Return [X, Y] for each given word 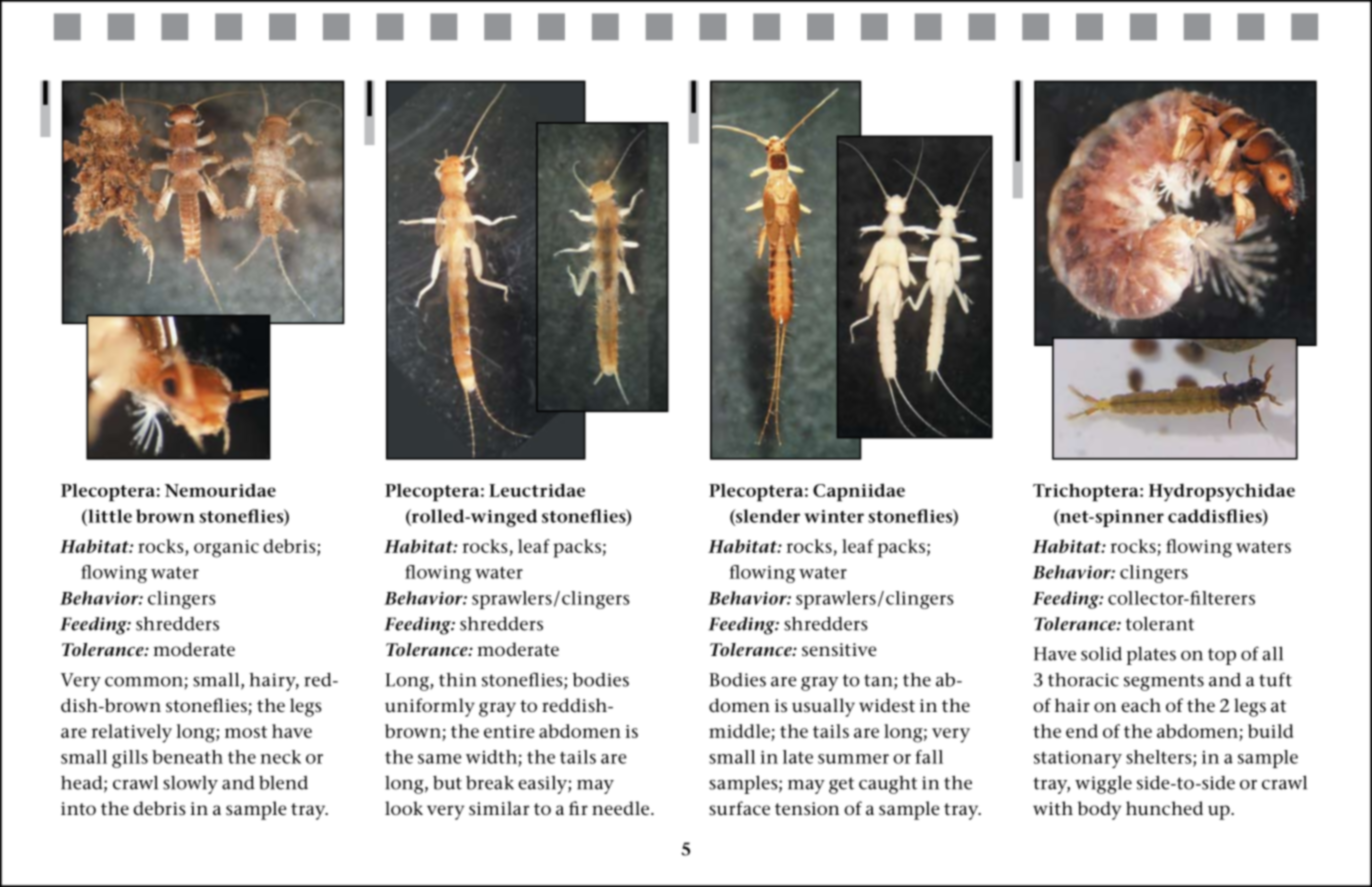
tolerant [1160, 623]
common [144, 682]
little [109, 516]
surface [739, 808]
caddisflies [1216, 517]
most [246, 732]
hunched [1164, 808]
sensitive [839, 650]
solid [1101, 653]
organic [226, 549]
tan [879, 681]
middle [739, 731]
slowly [190, 784]
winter [834, 516]
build [1270, 731]
